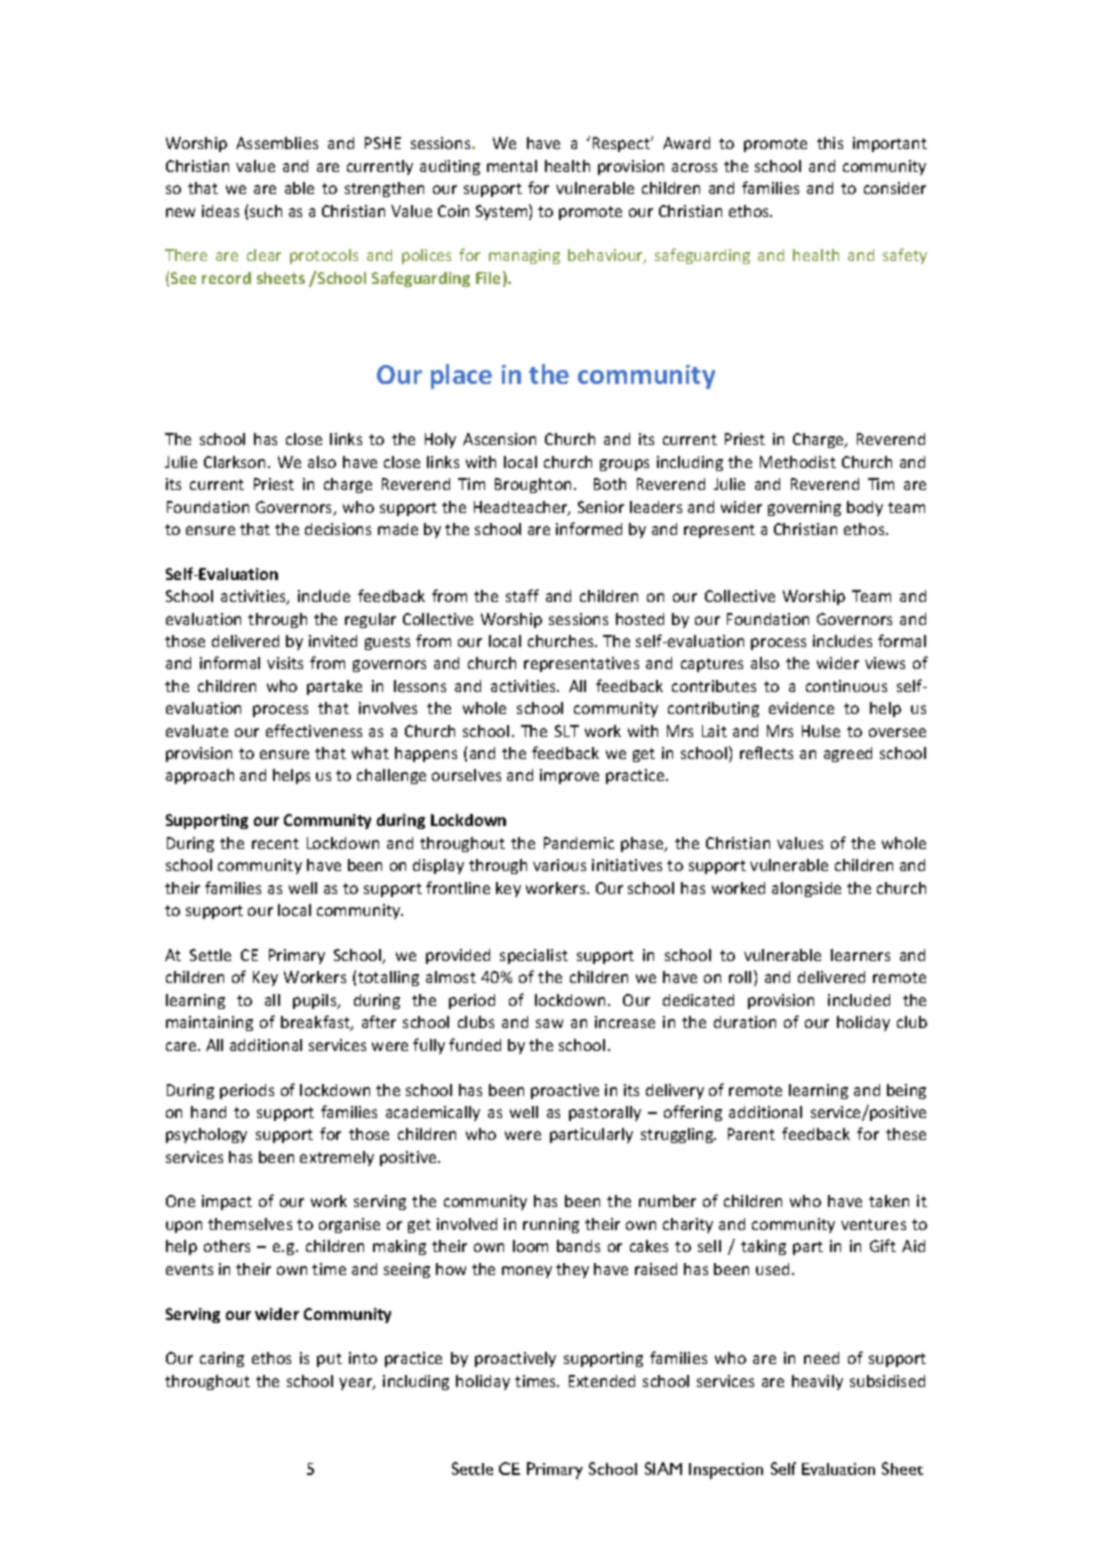 The height and width of the page is (1546, 1093). What do you see at coordinates (602, 1381) in the page?
I see `Extended` at bounding box center [602, 1381].
